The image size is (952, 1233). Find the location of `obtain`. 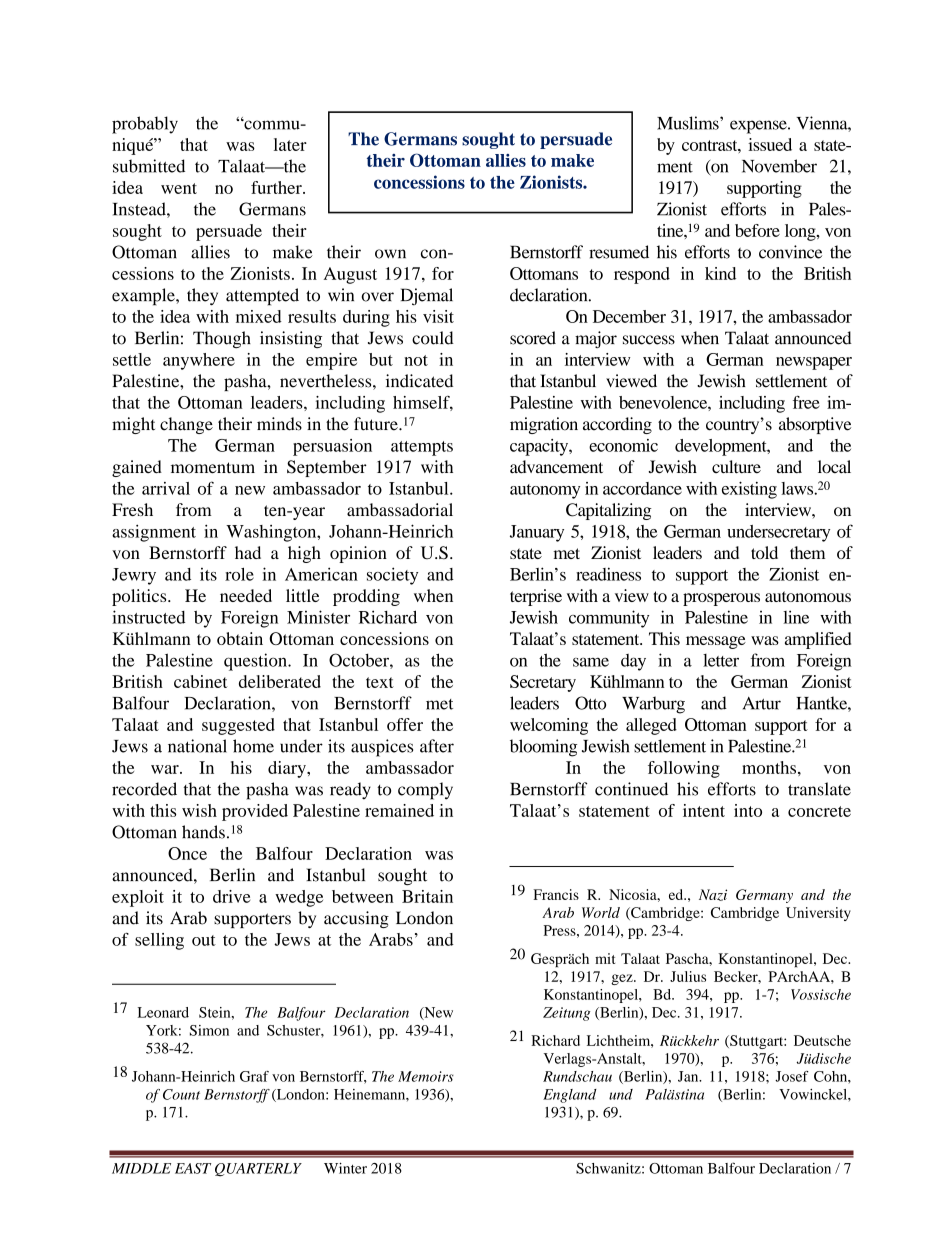

obtain is located at coordinates (240, 638).
